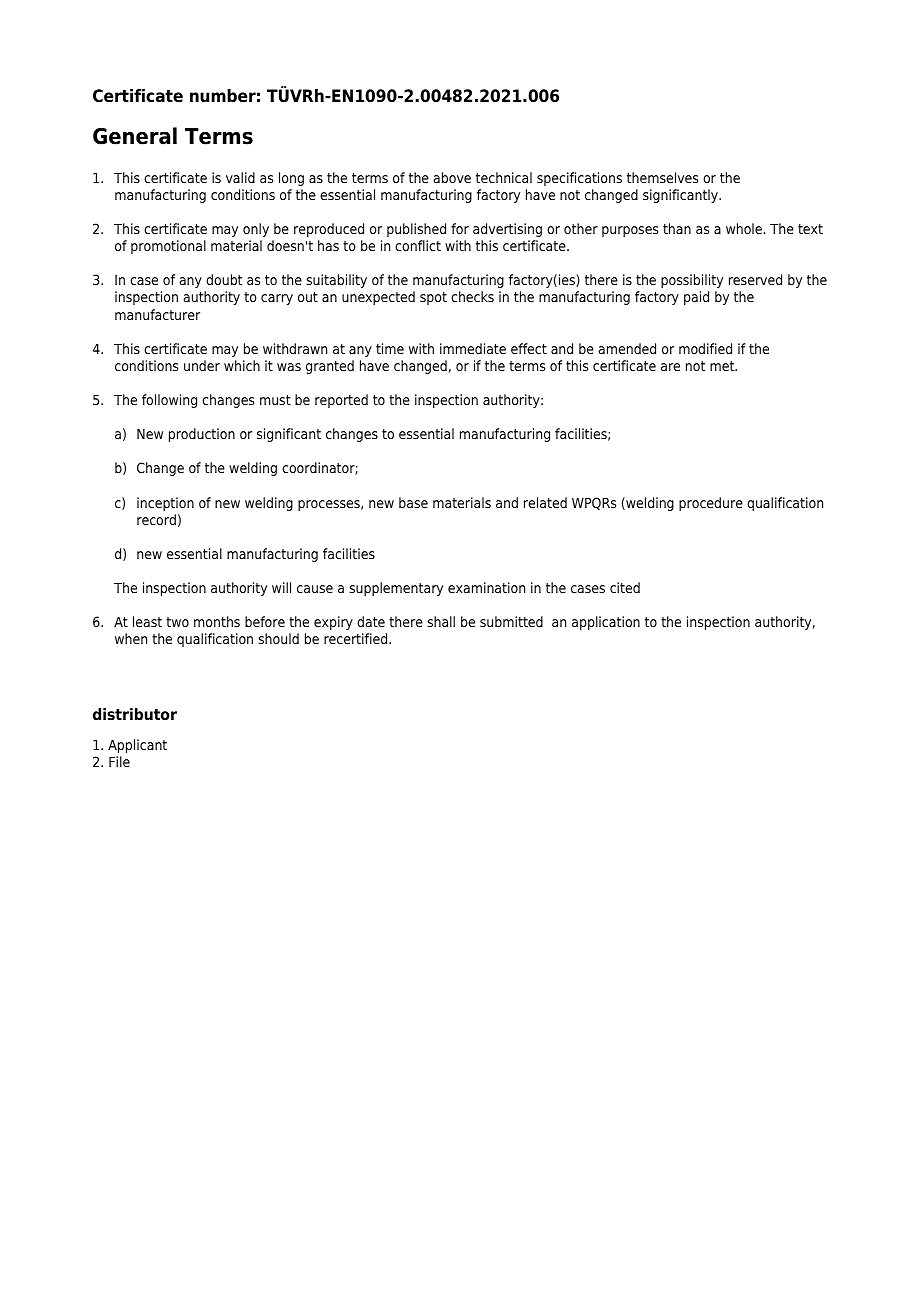  Describe the element at coordinates (202, 435) in the image. I see `production` at that location.
